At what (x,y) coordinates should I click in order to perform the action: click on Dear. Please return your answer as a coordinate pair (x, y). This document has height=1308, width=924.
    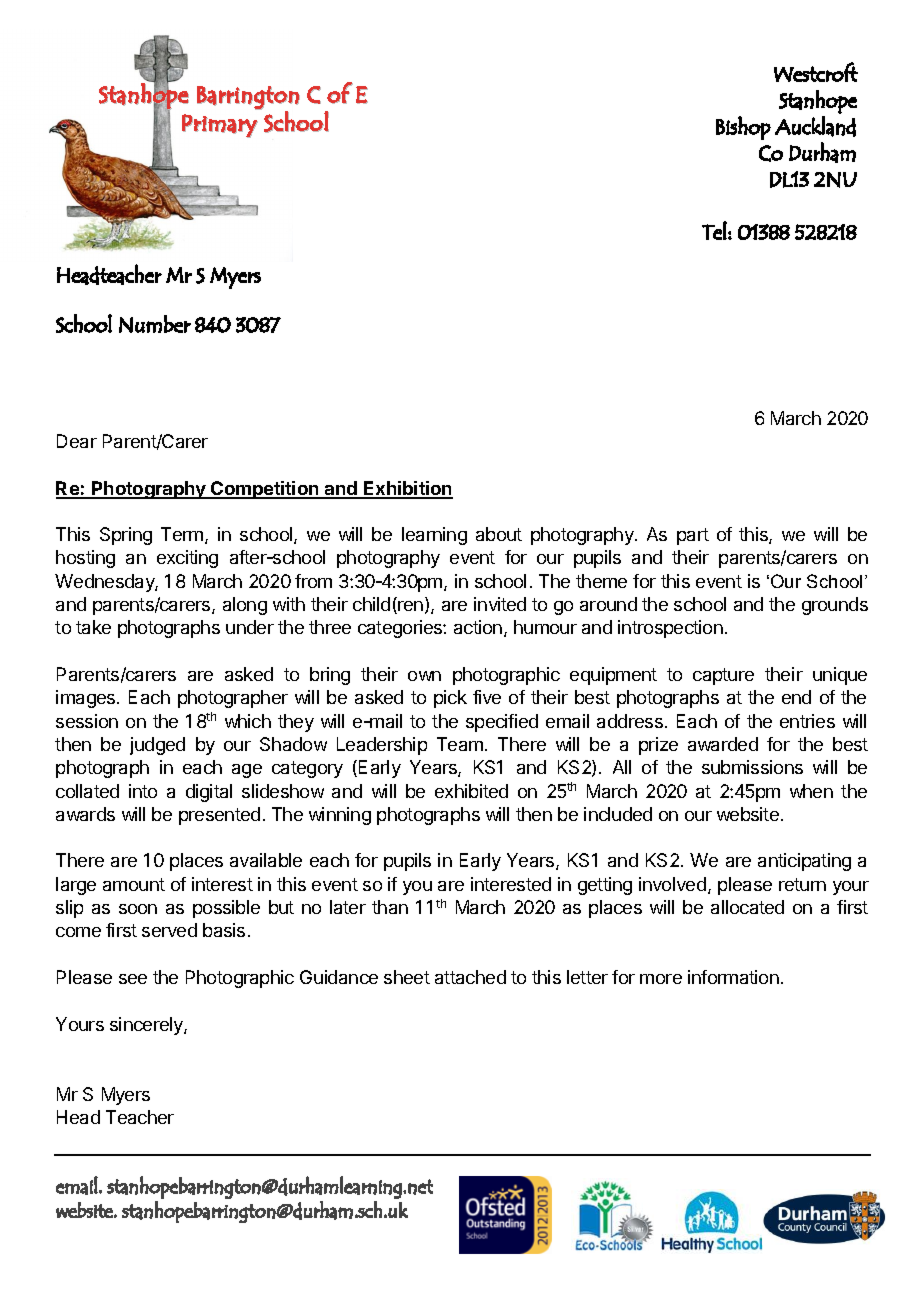
    Looking at the image, I should click on (77, 441).
